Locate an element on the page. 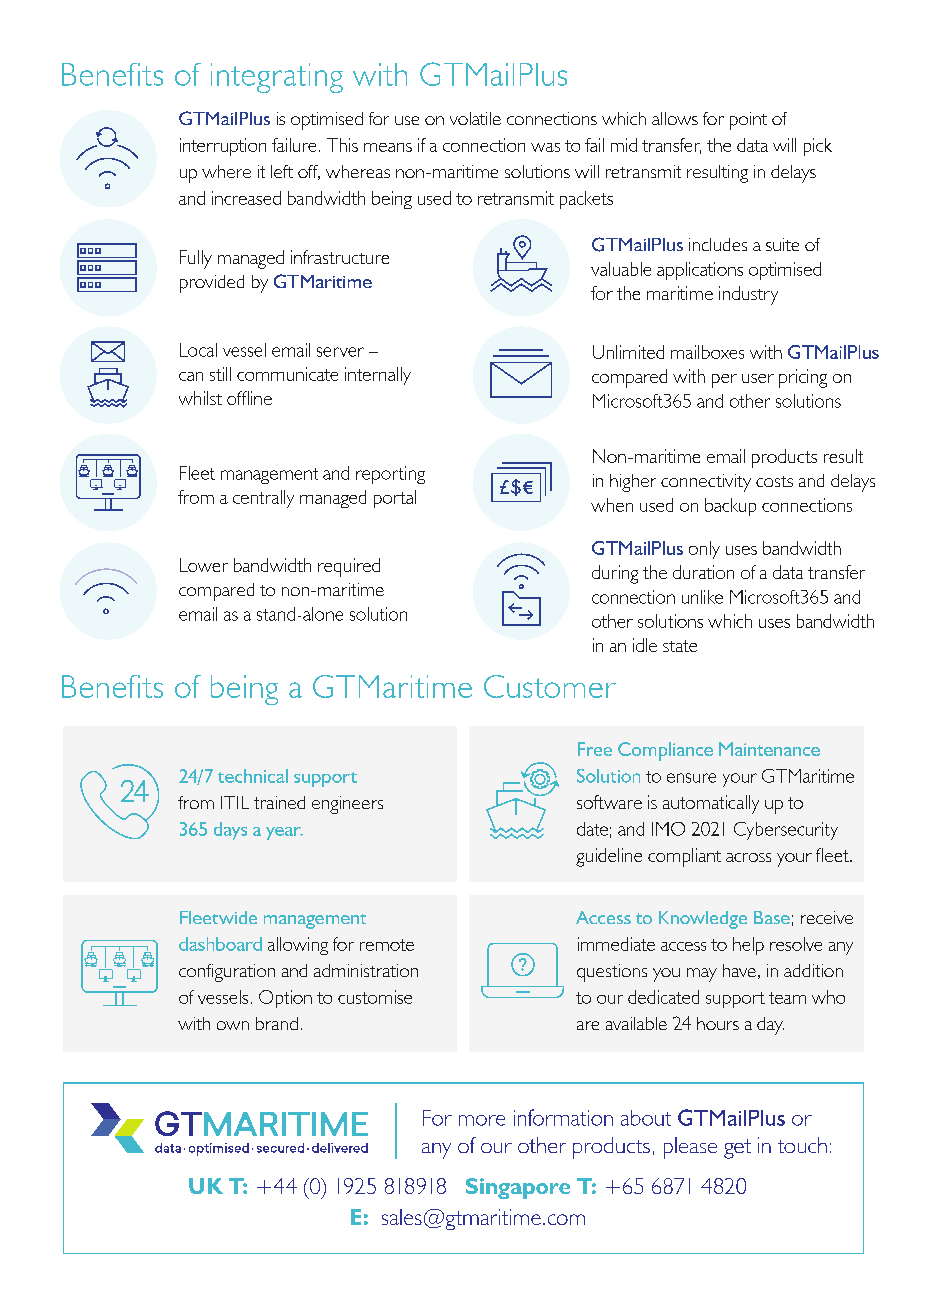  brand is located at coordinates (277, 1023).
